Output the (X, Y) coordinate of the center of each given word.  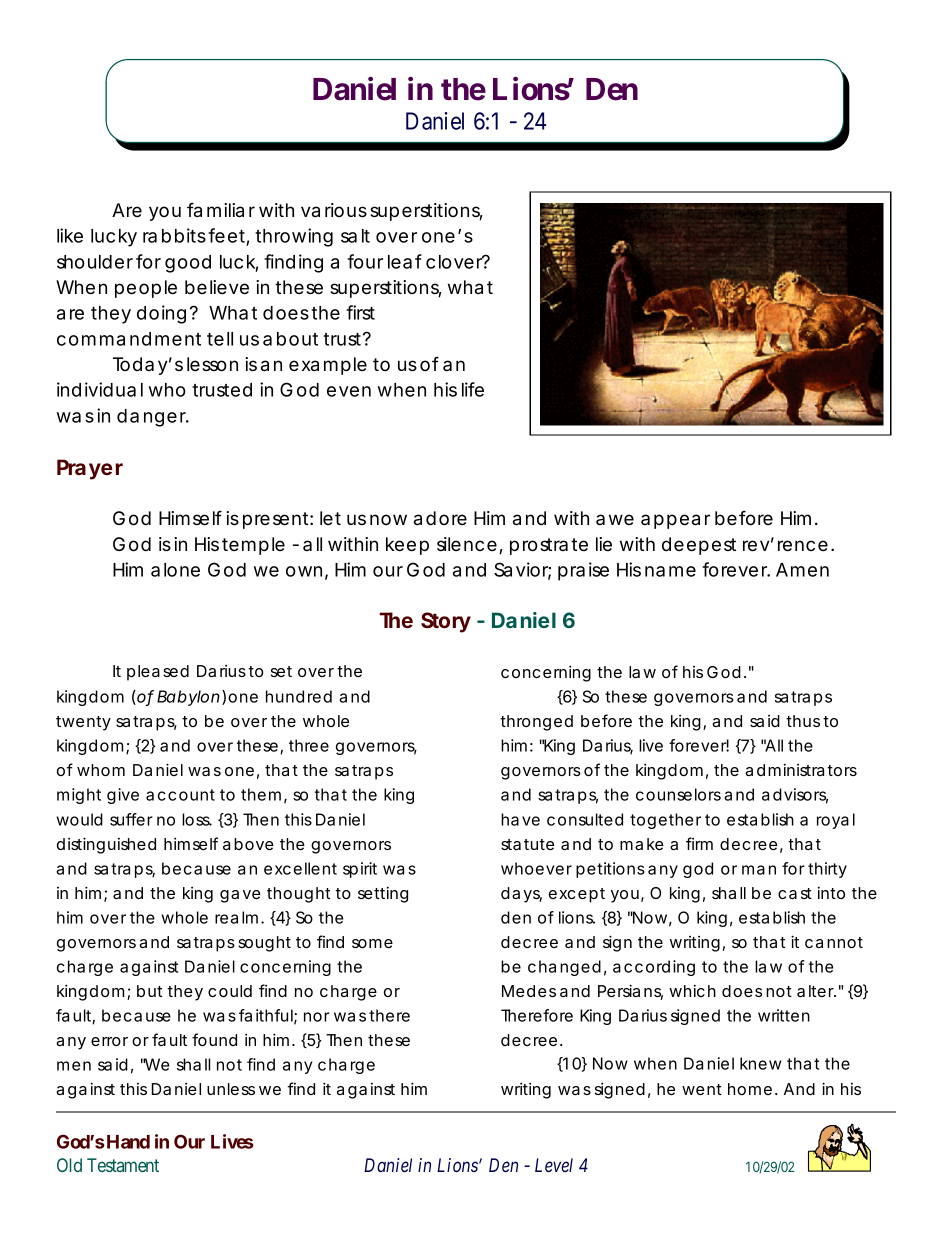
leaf (405, 261)
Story (446, 622)
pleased (158, 673)
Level (554, 1165)
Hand (127, 1142)
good (188, 264)
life (473, 389)
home (750, 1089)
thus (803, 721)
